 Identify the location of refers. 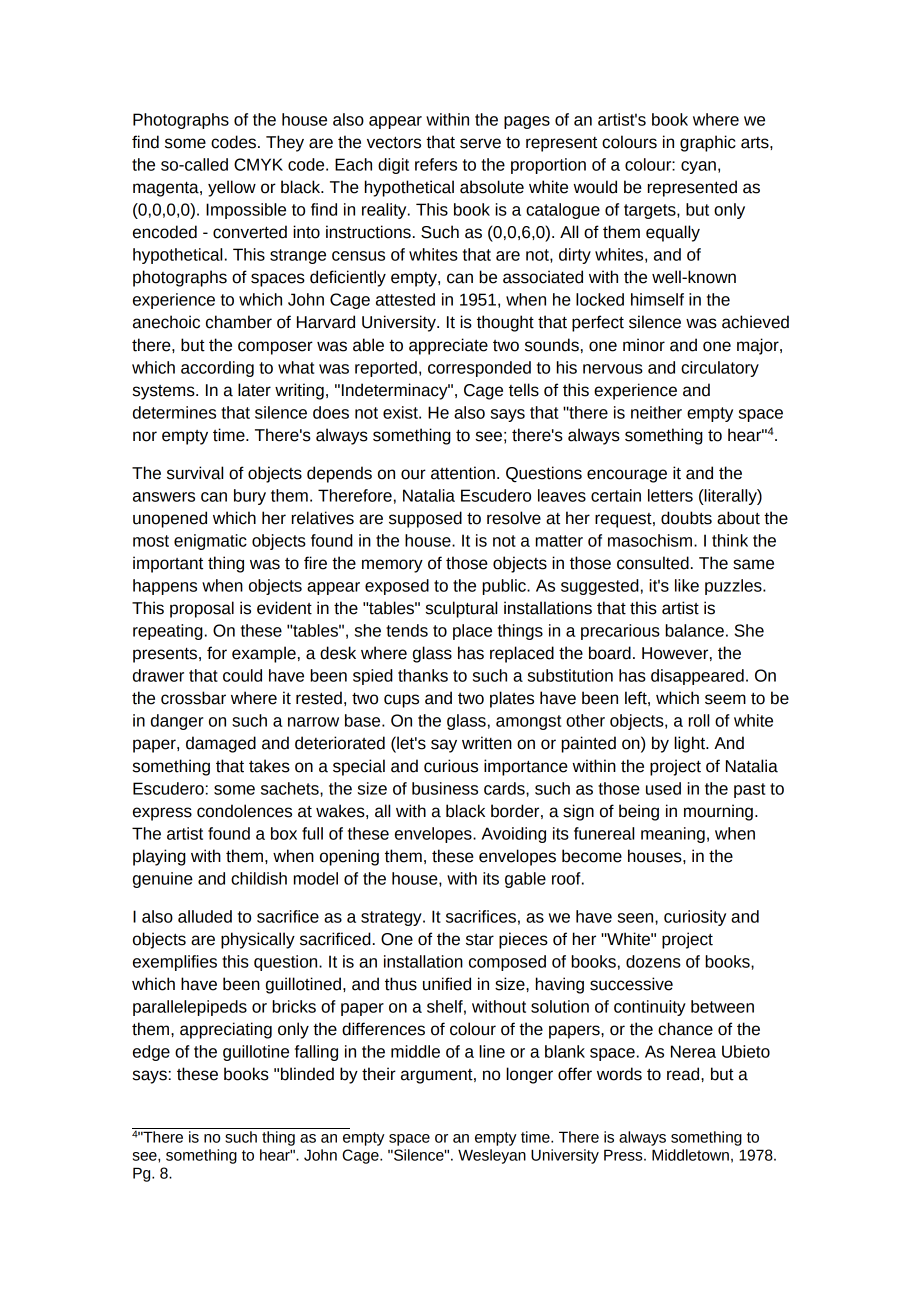
(436, 164).
